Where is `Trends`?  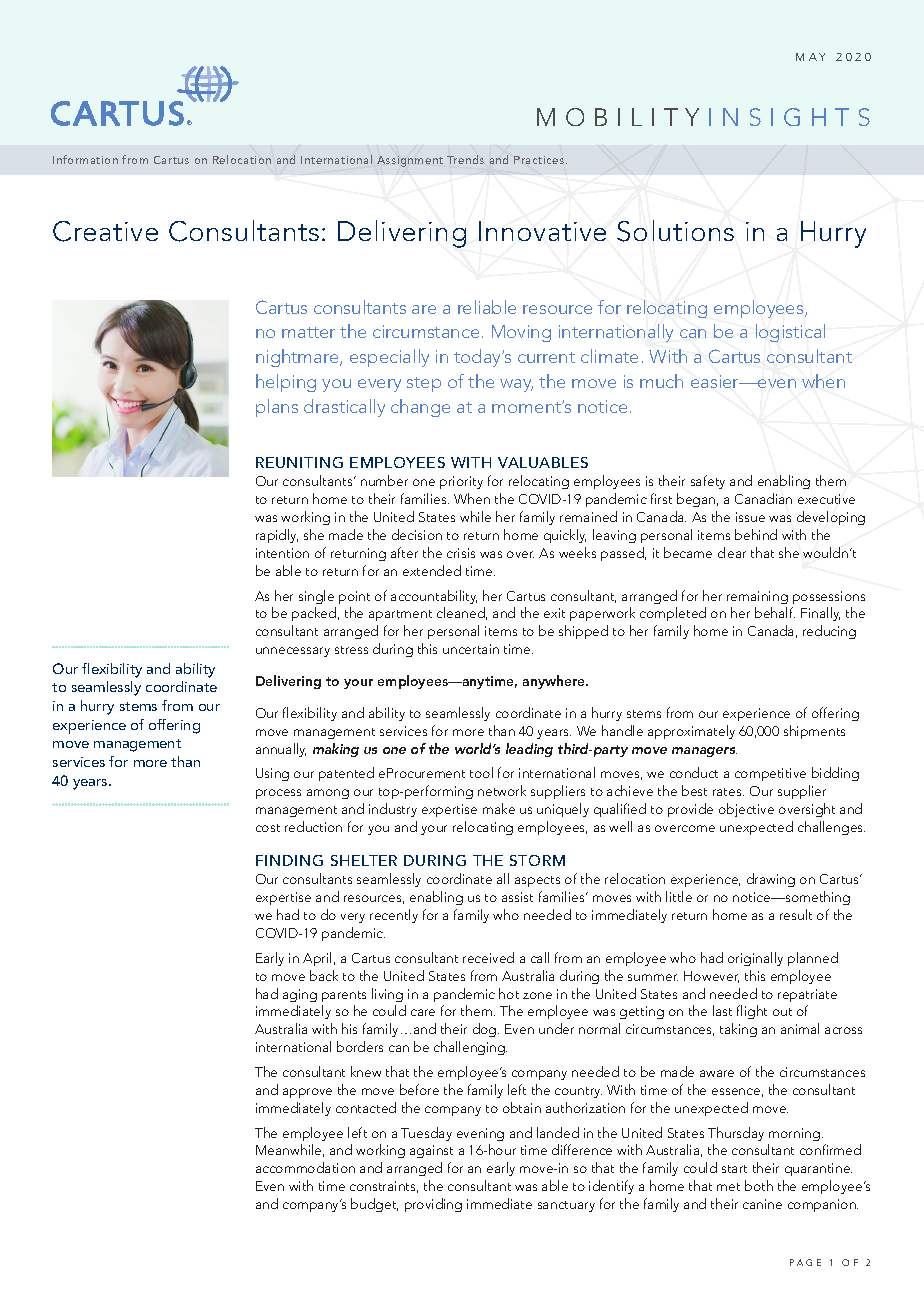 Trends is located at coordinates (465, 159).
